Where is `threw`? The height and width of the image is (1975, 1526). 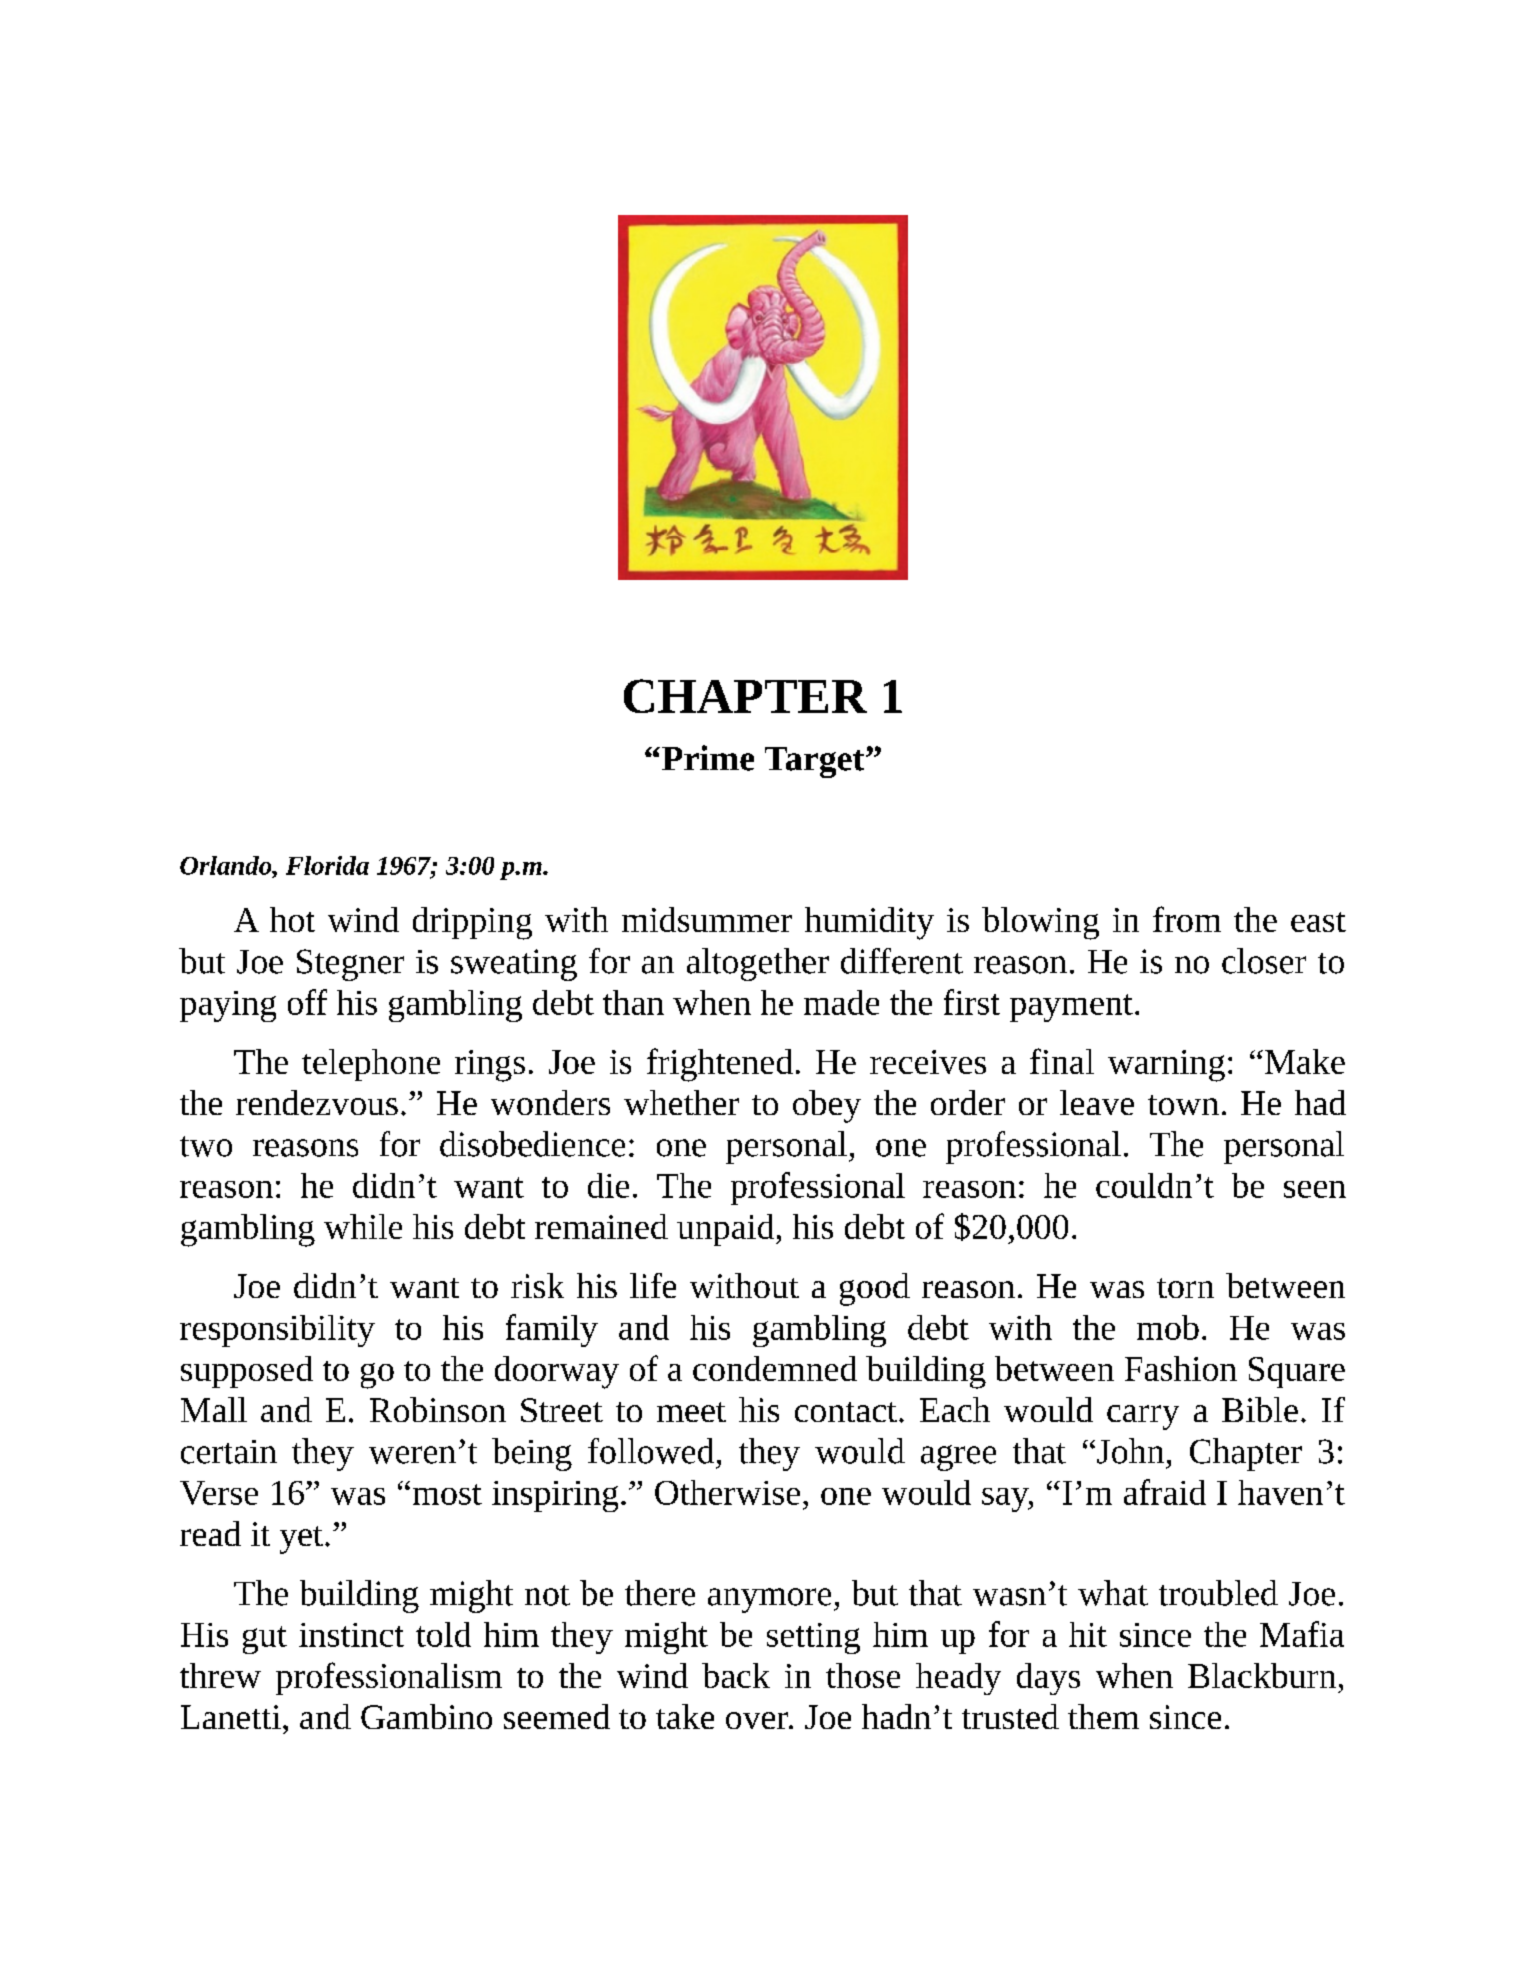 threw is located at coordinates (220, 1675).
